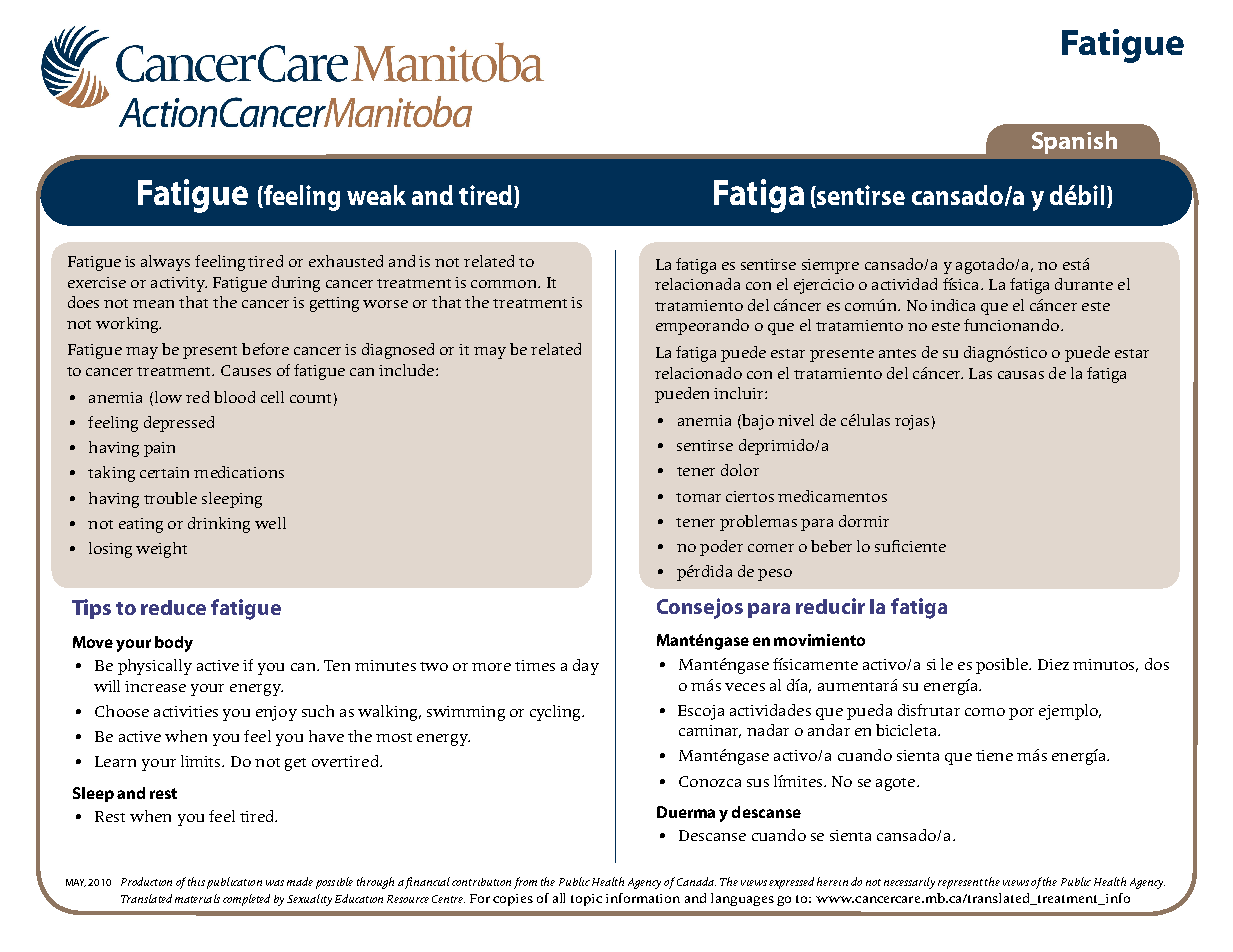 This image has width=1233, height=952. Describe the element at coordinates (909, 883) in the image. I see `necessarily` at that location.
